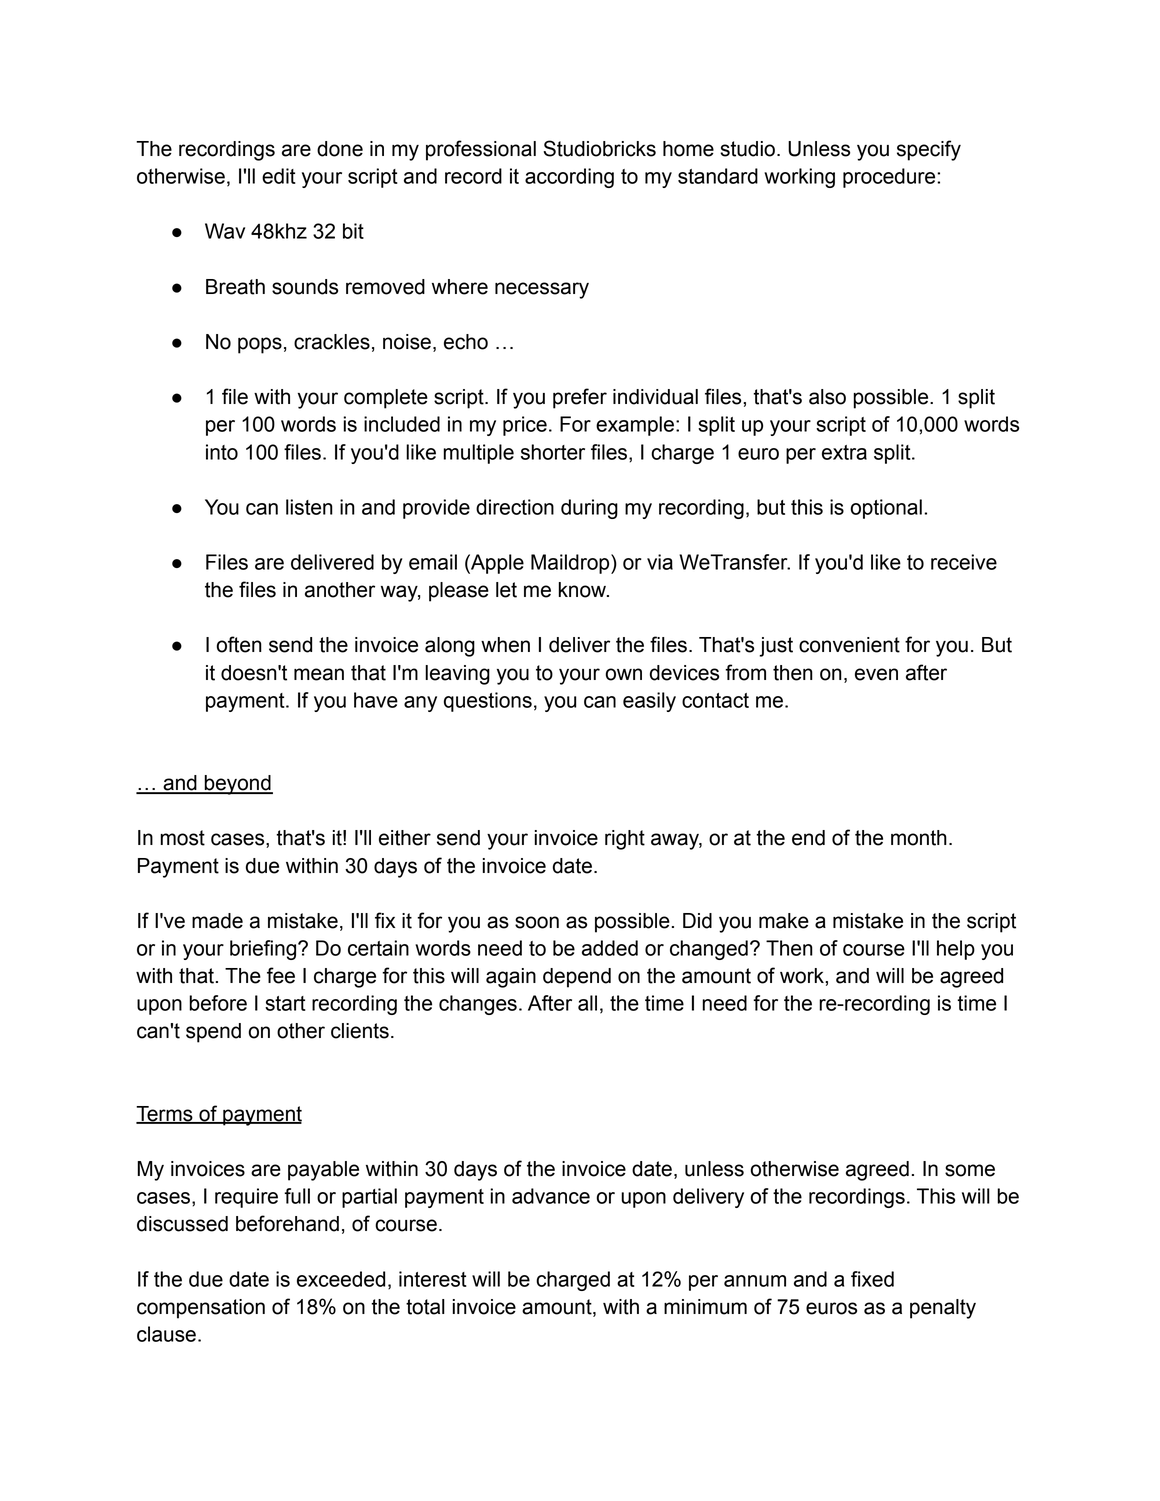 Image resolution: width=1160 pixels, height=1501 pixels. Describe the element at coordinates (279, 176) in the screenshot. I see `edit` at that location.
